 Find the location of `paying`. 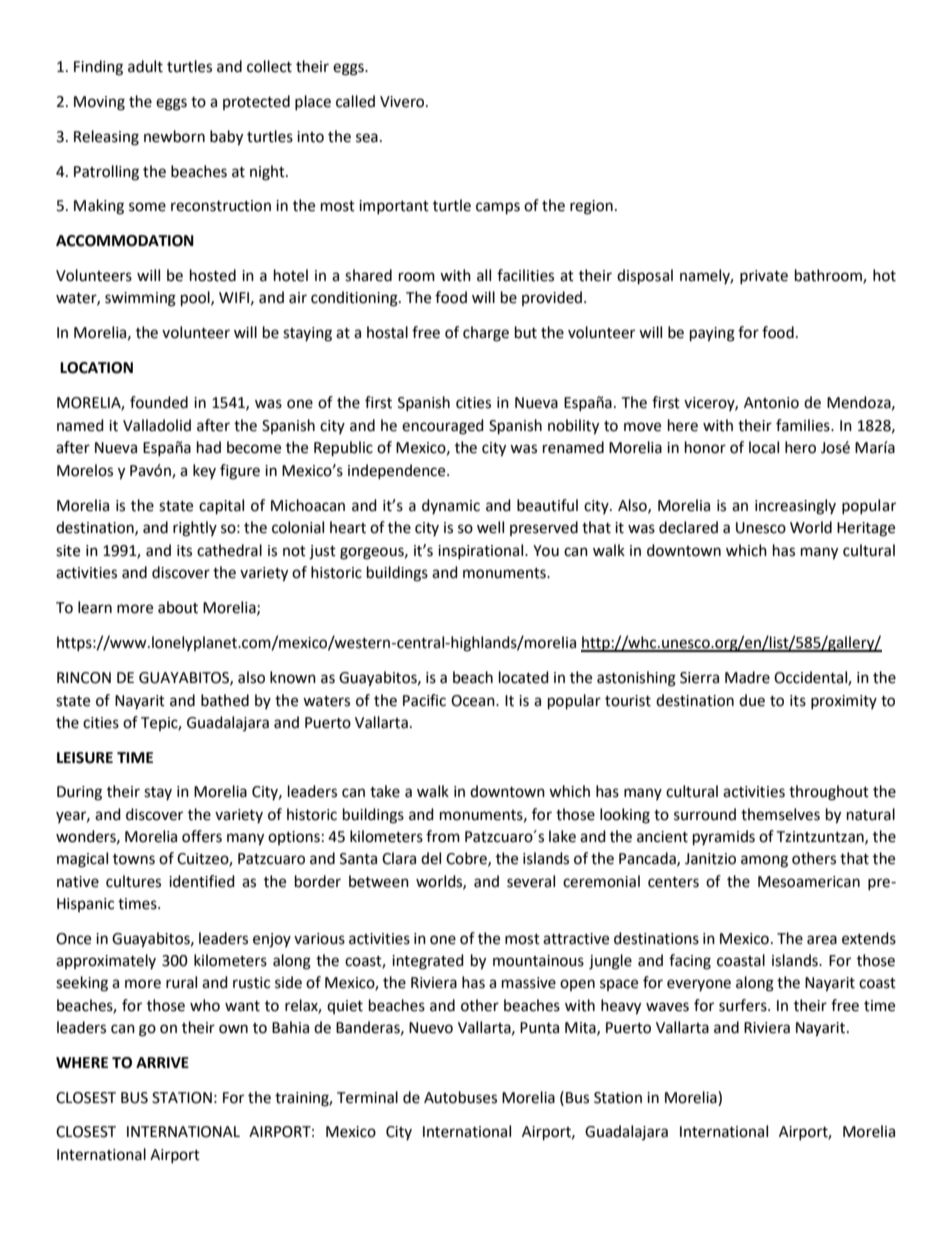

paying is located at coordinates (712, 334).
